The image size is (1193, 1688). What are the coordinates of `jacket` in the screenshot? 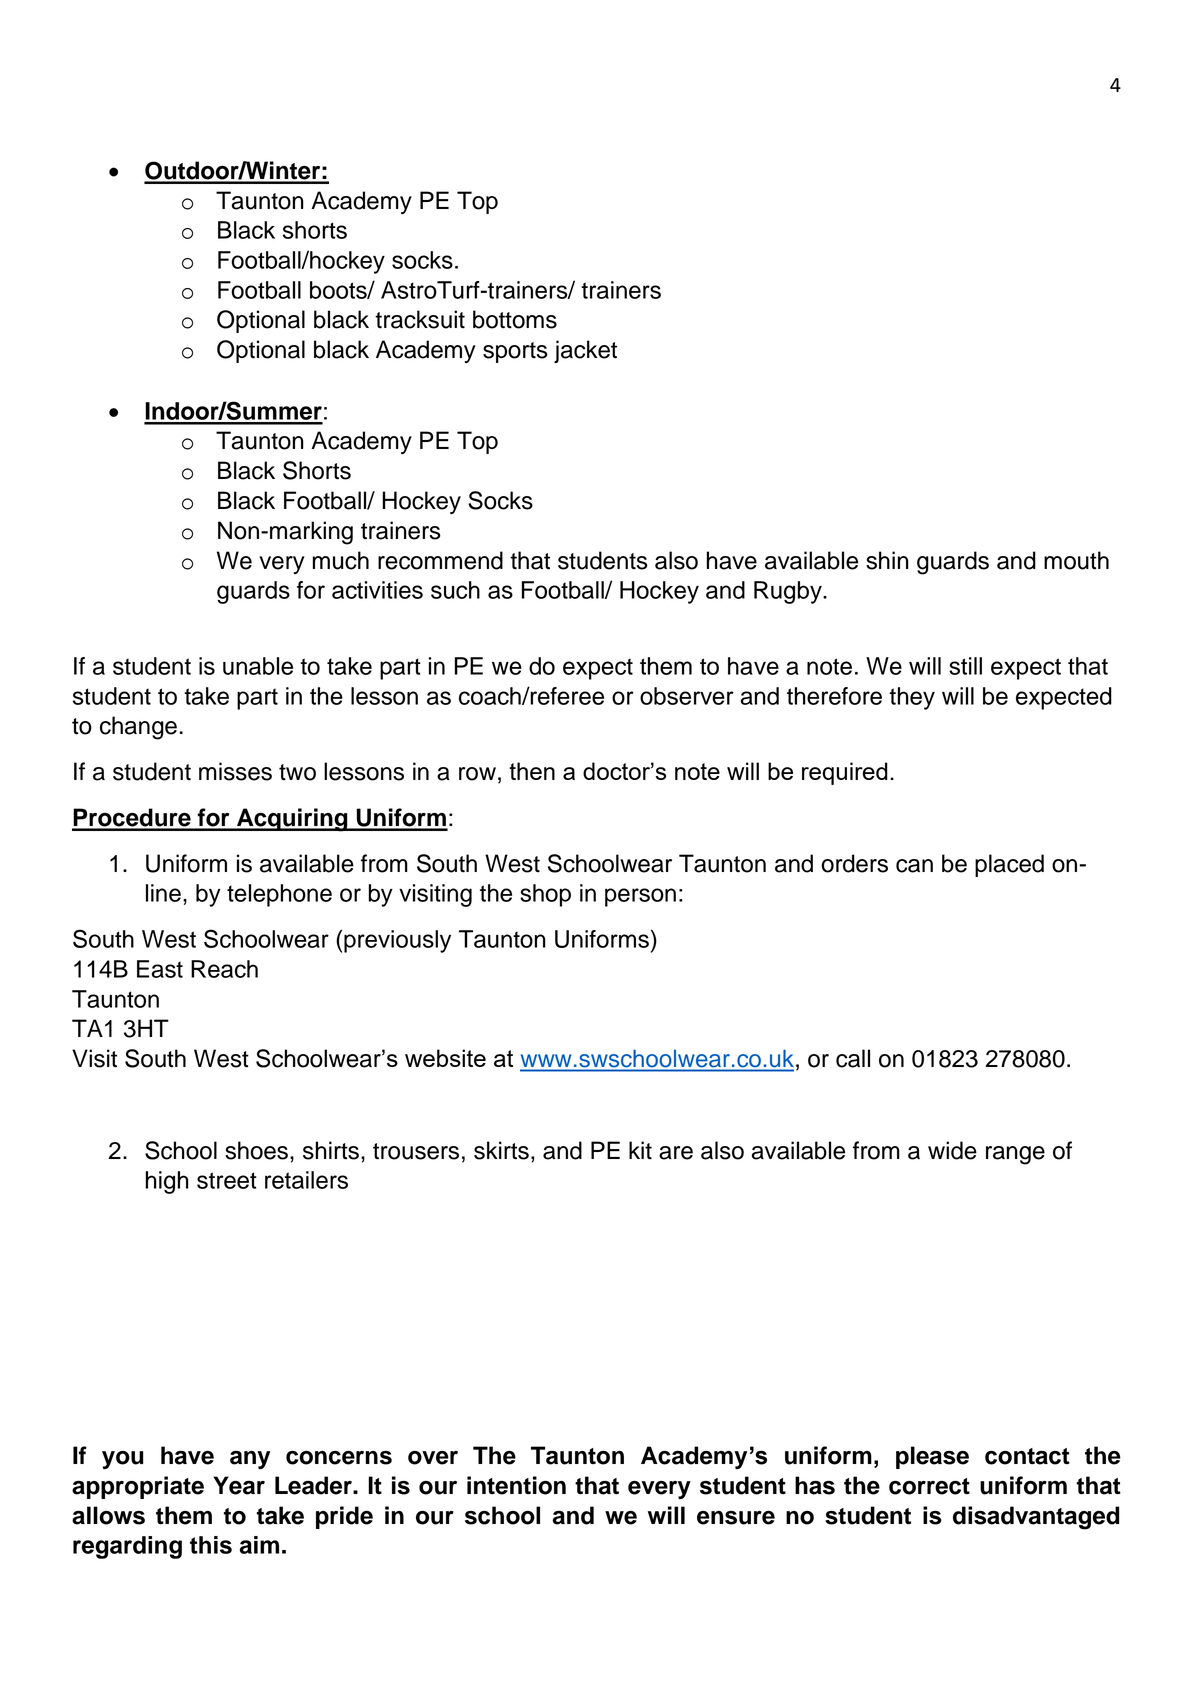 It's located at (585, 351).
